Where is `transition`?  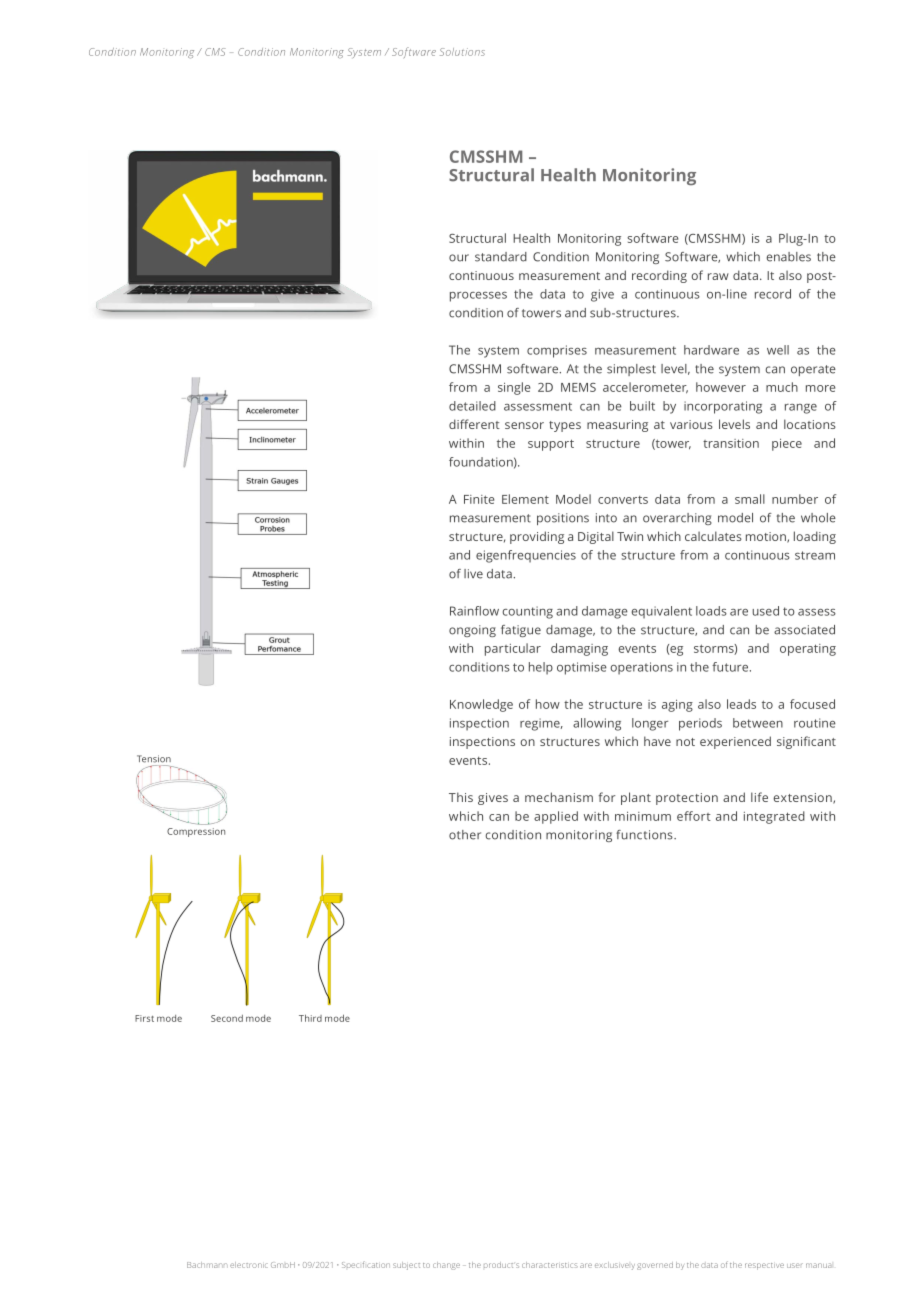
transition is located at coordinates (731, 443).
